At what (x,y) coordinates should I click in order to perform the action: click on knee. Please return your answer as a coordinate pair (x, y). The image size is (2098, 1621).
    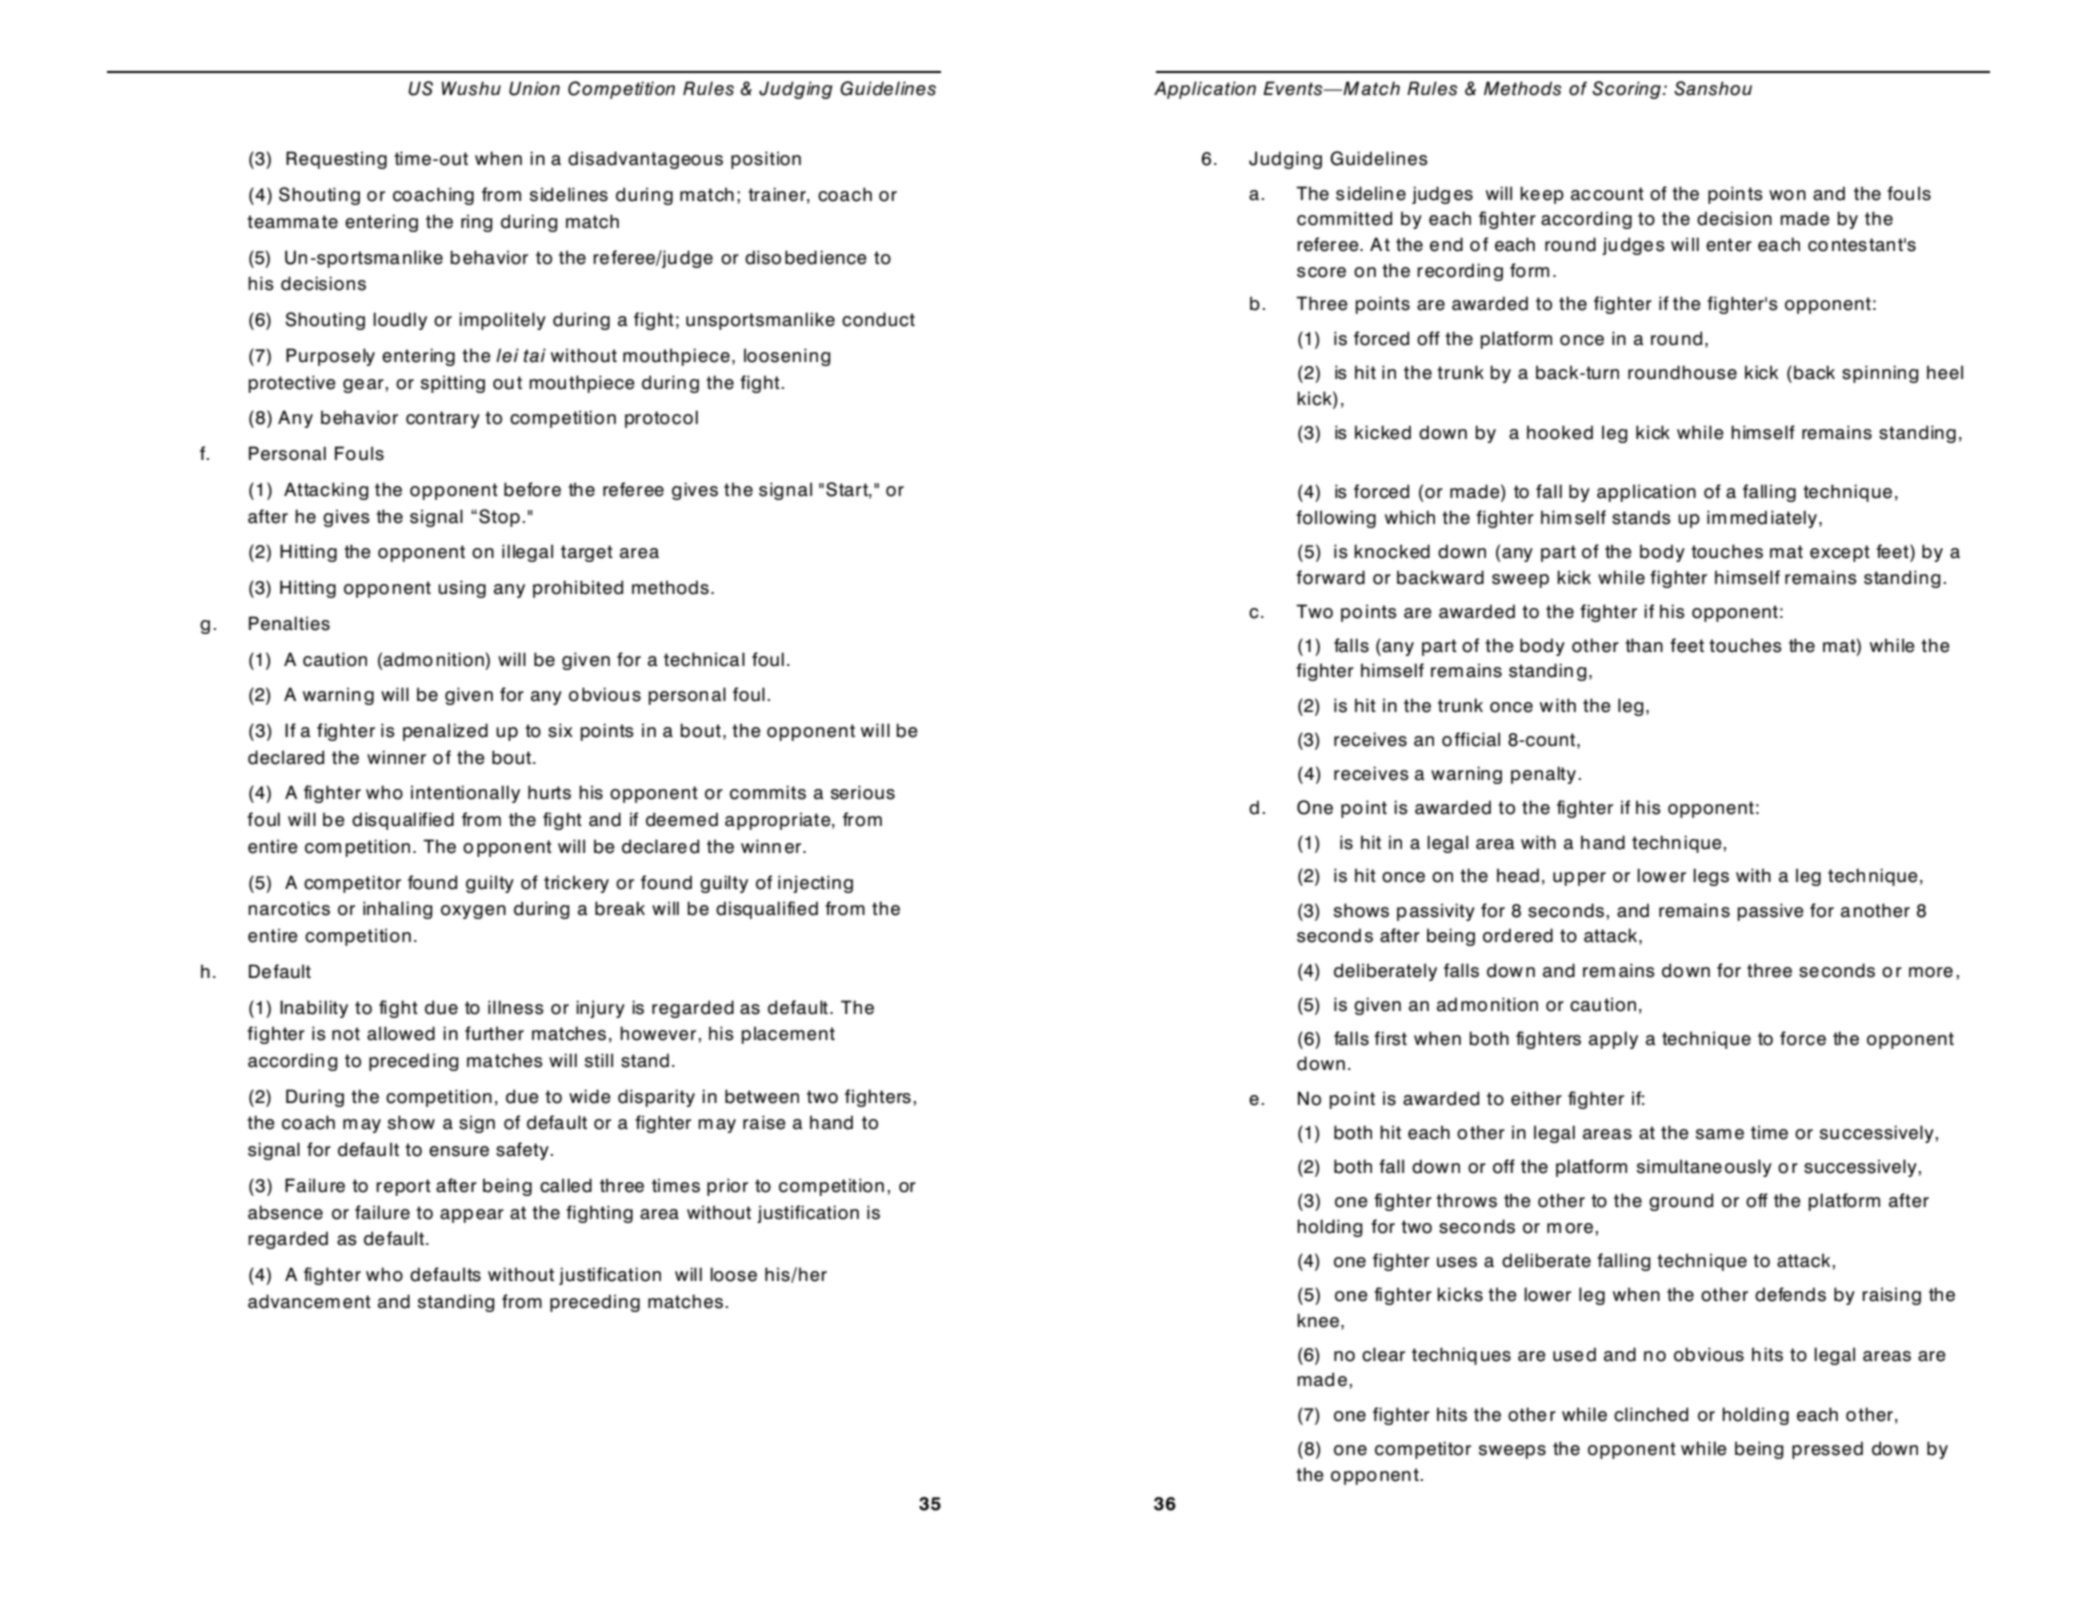
    Looking at the image, I should click on (1318, 1320).
